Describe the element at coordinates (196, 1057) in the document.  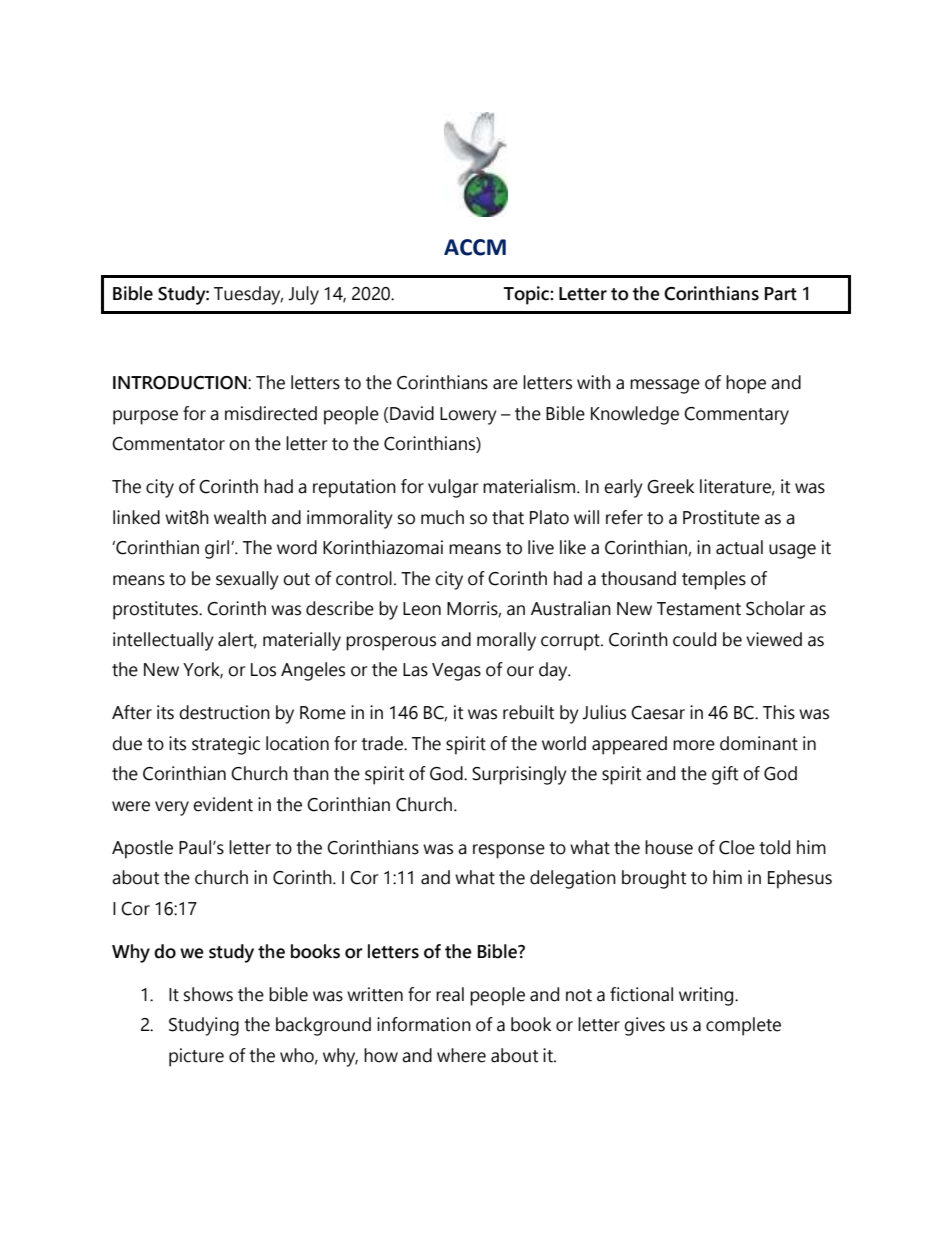
I see `picture` at that location.
